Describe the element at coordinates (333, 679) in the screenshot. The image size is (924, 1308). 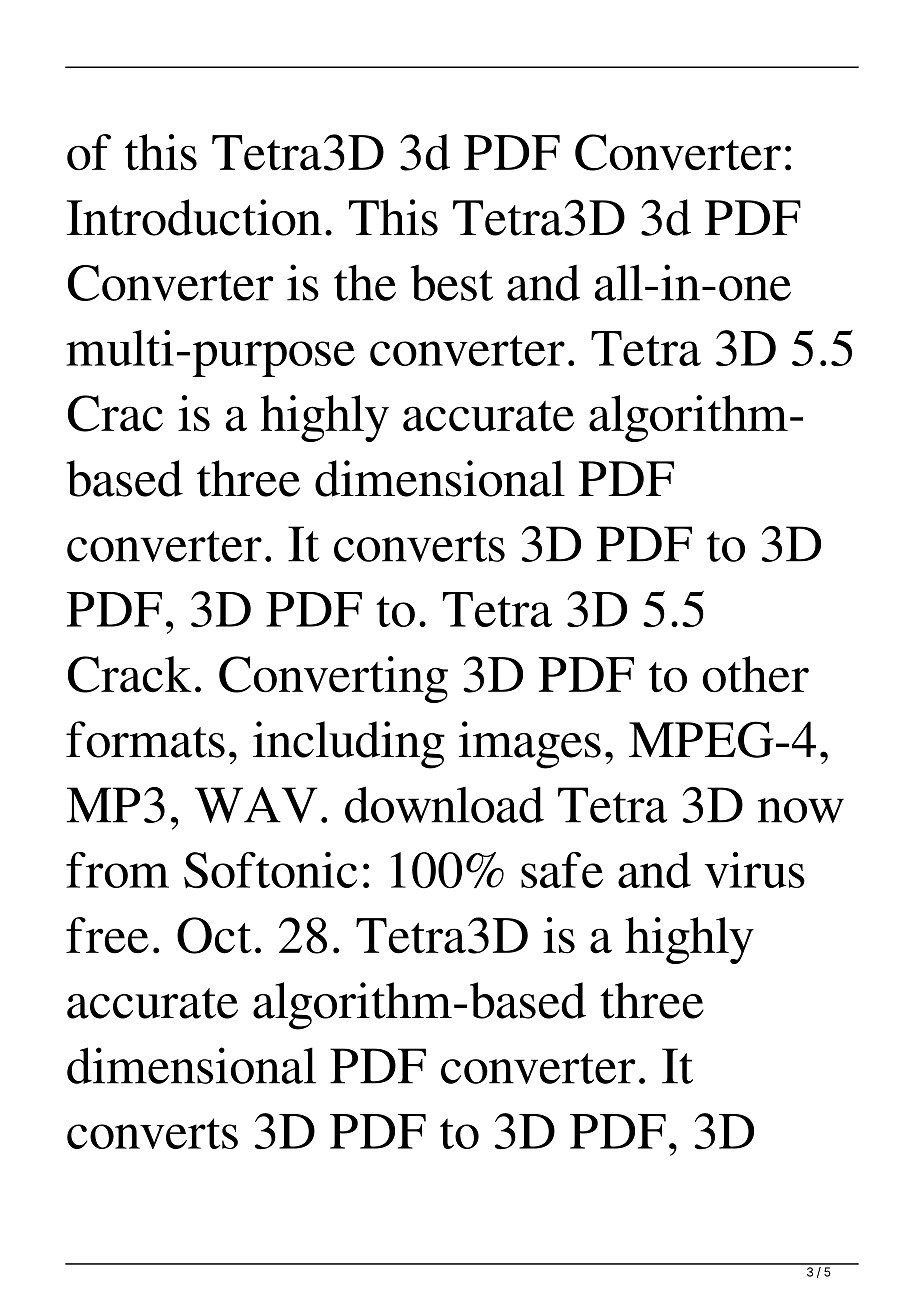
I see `Converting` at that location.
